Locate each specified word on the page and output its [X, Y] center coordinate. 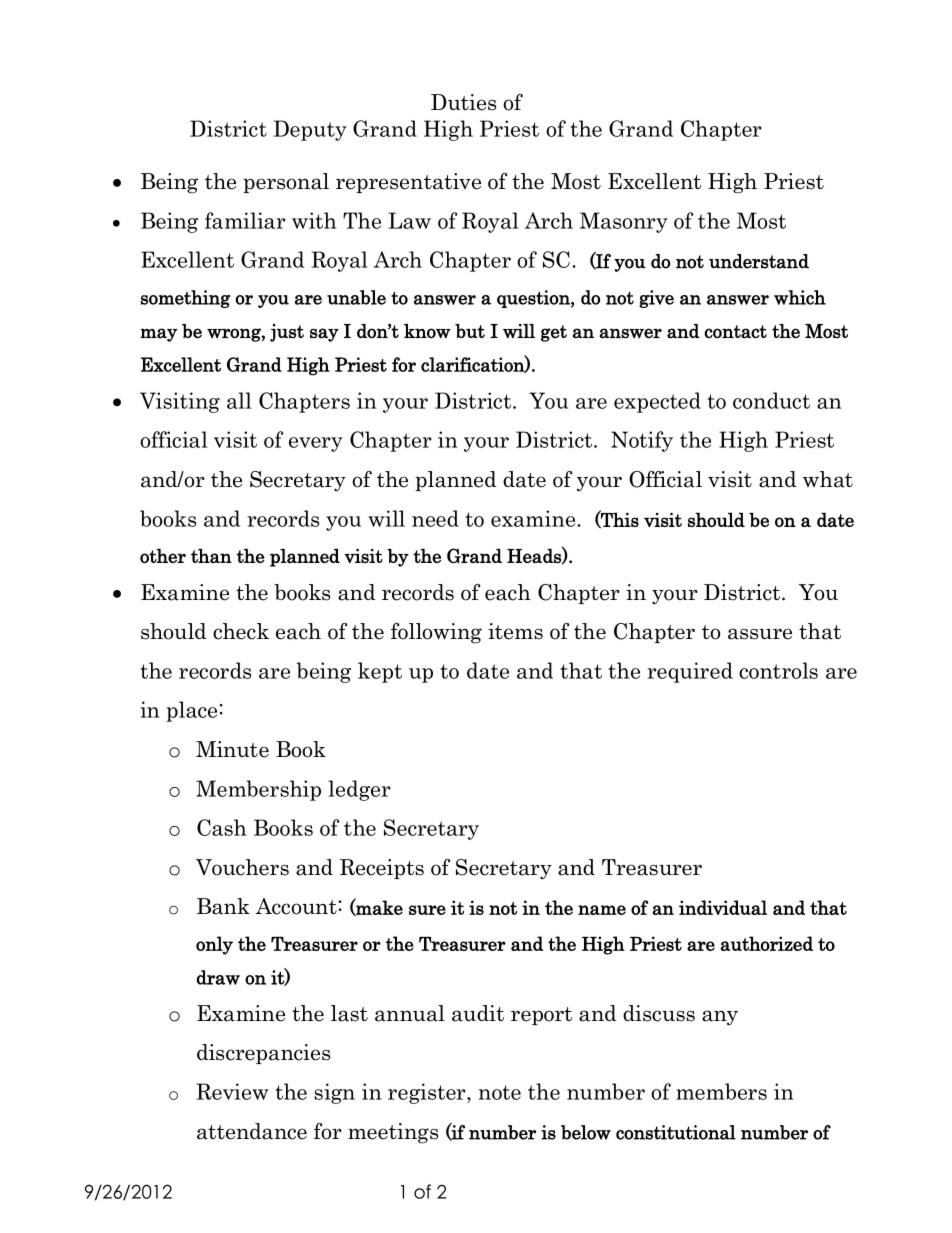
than [211, 556]
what [828, 479]
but [470, 331]
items [515, 631]
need [435, 518]
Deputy [310, 130]
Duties [463, 102]
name [602, 910]
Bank [223, 906]
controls [778, 670]
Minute [232, 749]
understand [759, 261]
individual [723, 907]
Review [232, 1091]
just [287, 333]
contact [735, 332]
